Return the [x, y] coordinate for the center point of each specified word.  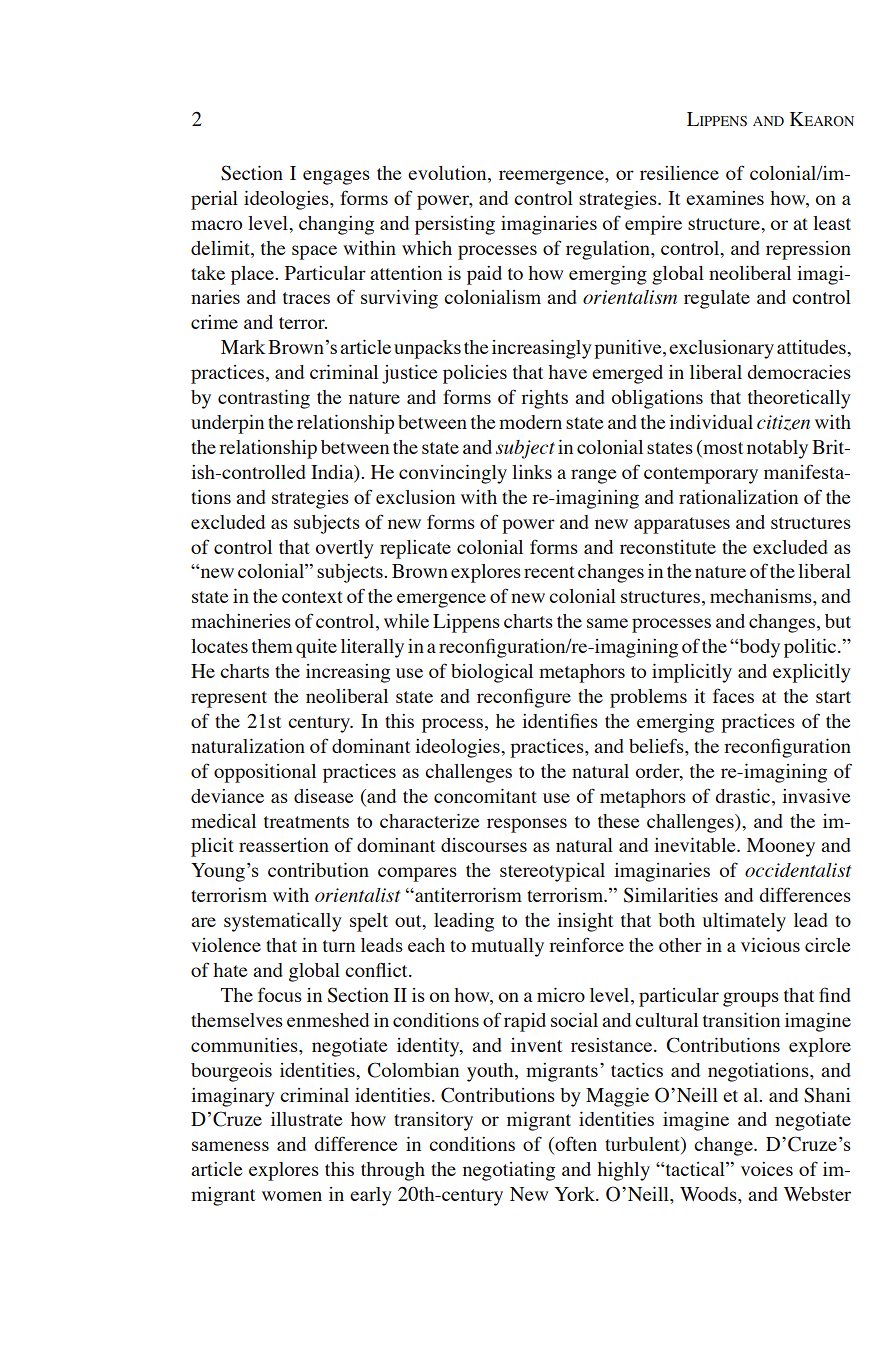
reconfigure [524, 698]
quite [316, 648]
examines [725, 198]
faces [733, 695]
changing [336, 225]
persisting [455, 225]
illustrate [306, 1119]
